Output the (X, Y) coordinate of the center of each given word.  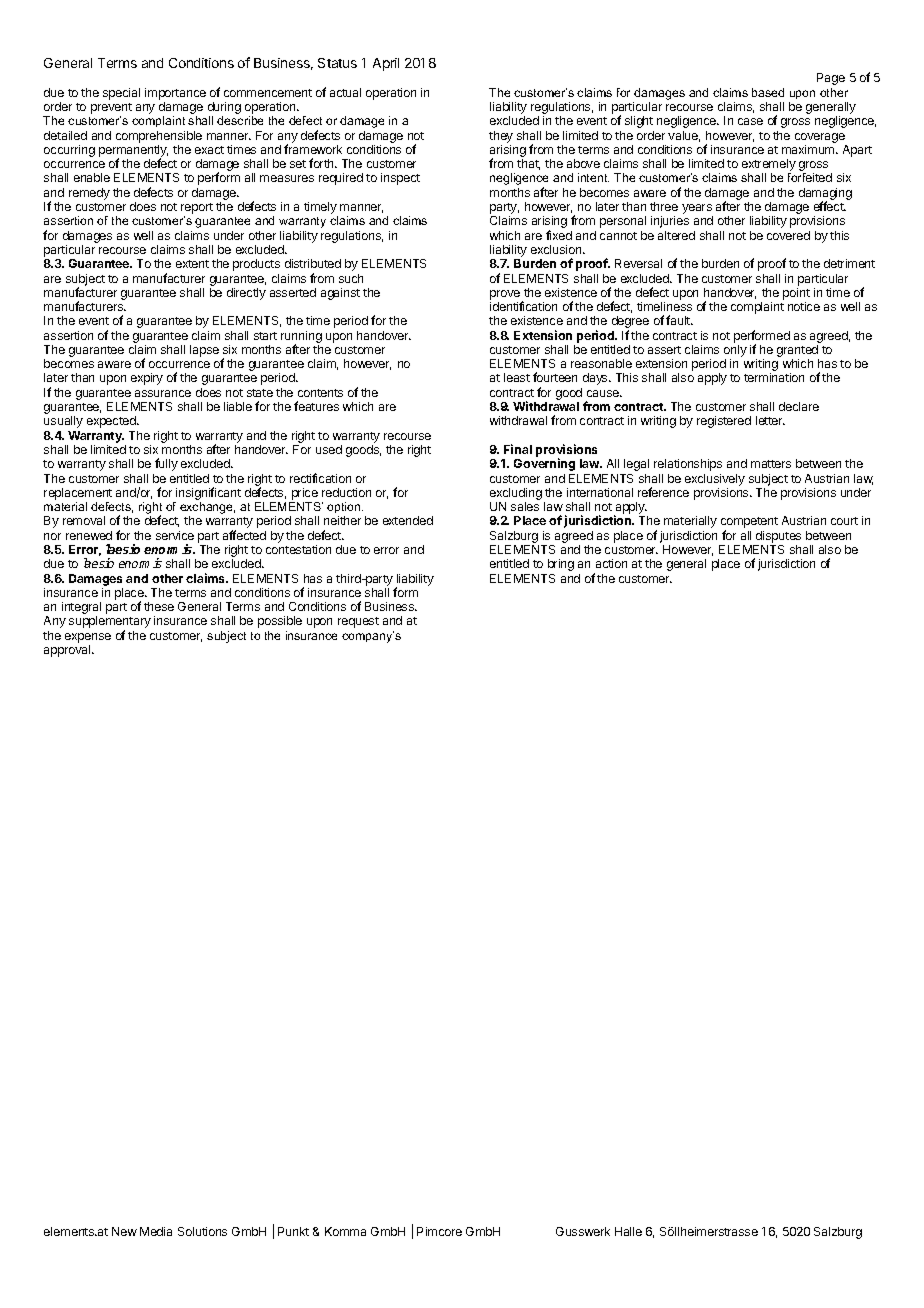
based (768, 92)
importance (175, 94)
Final (518, 449)
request (358, 622)
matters (771, 464)
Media (156, 1231)
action (611, 563)
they (501, 137)
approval (68, 651)
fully (166, 464)
